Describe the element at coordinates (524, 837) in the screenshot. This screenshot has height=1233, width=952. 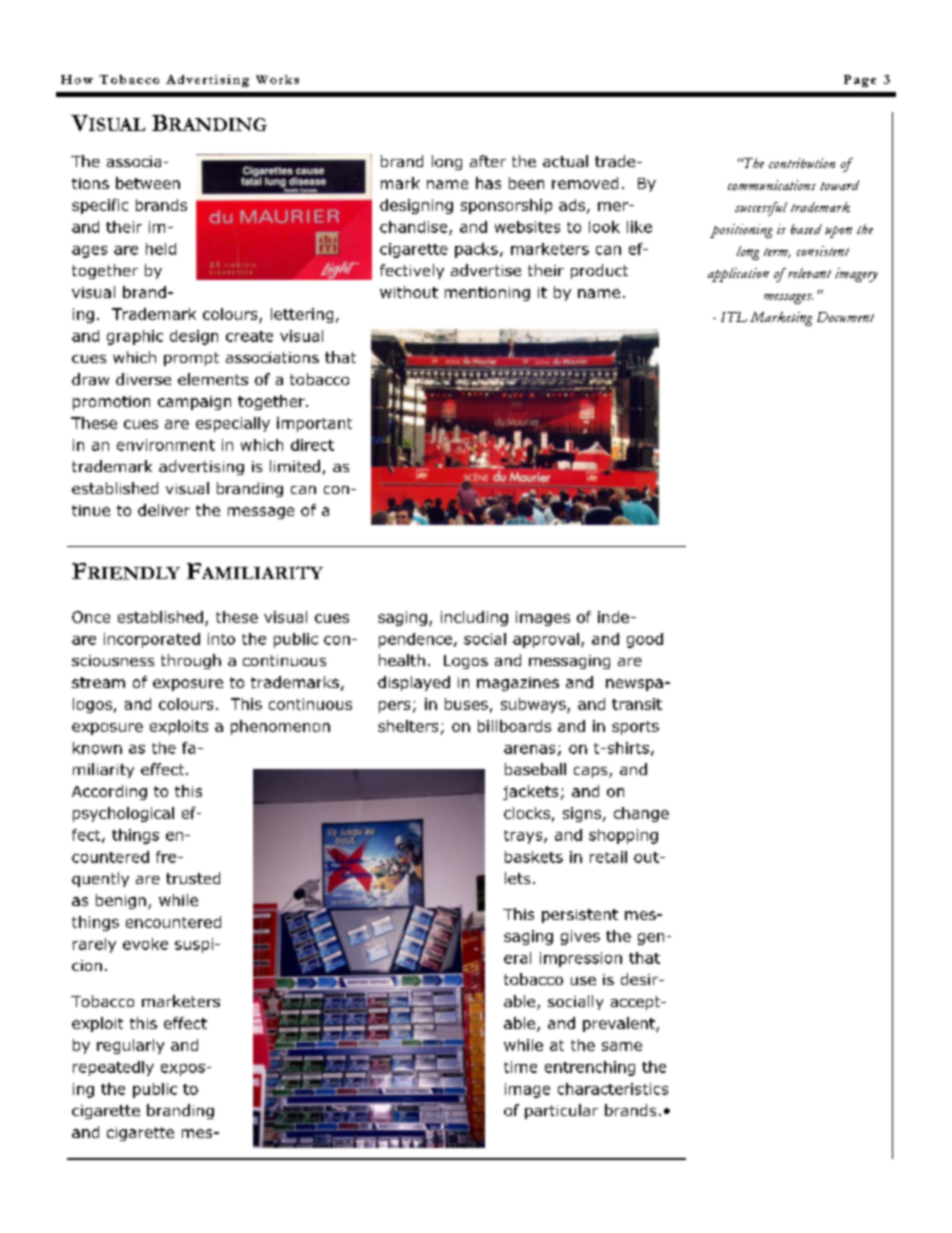
I see `trays` at that location.
